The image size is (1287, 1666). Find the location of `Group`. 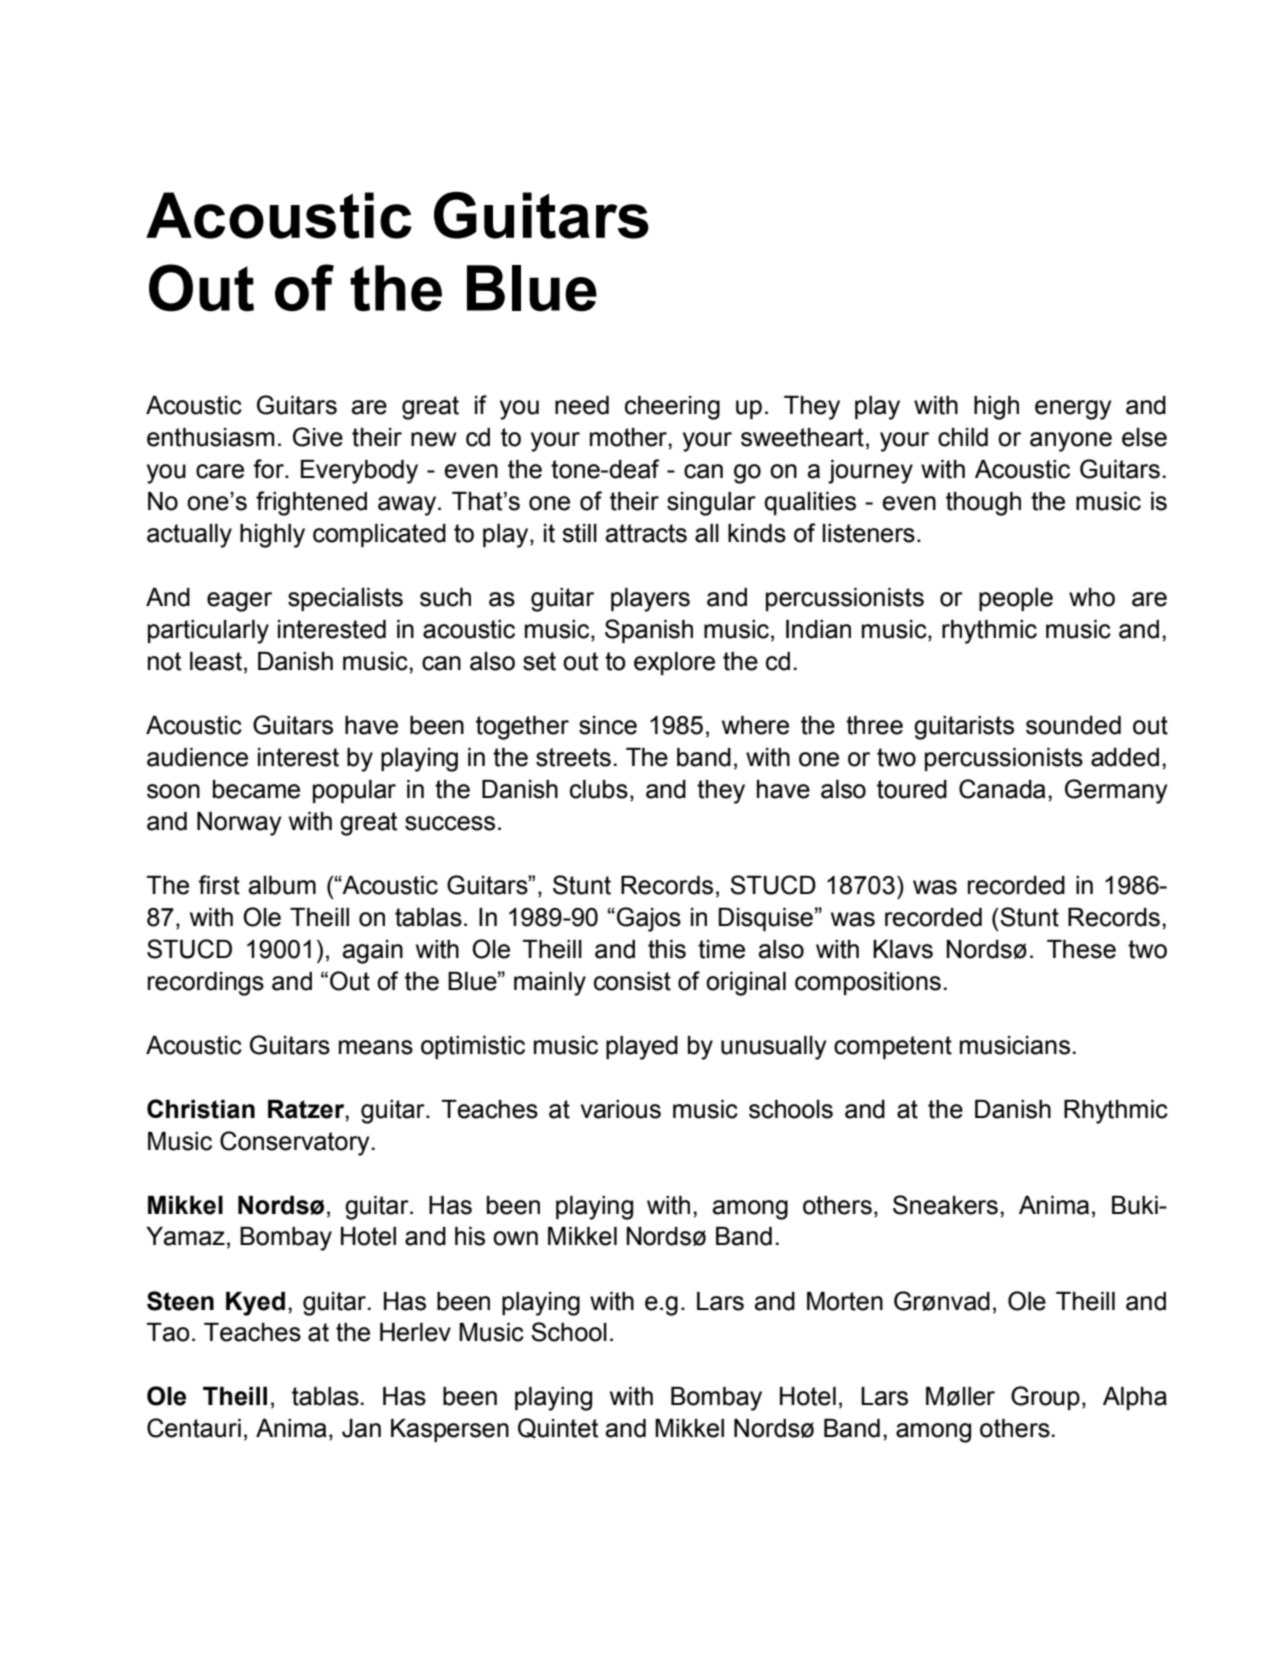

Group is located at coordinates (1045, 1398).
